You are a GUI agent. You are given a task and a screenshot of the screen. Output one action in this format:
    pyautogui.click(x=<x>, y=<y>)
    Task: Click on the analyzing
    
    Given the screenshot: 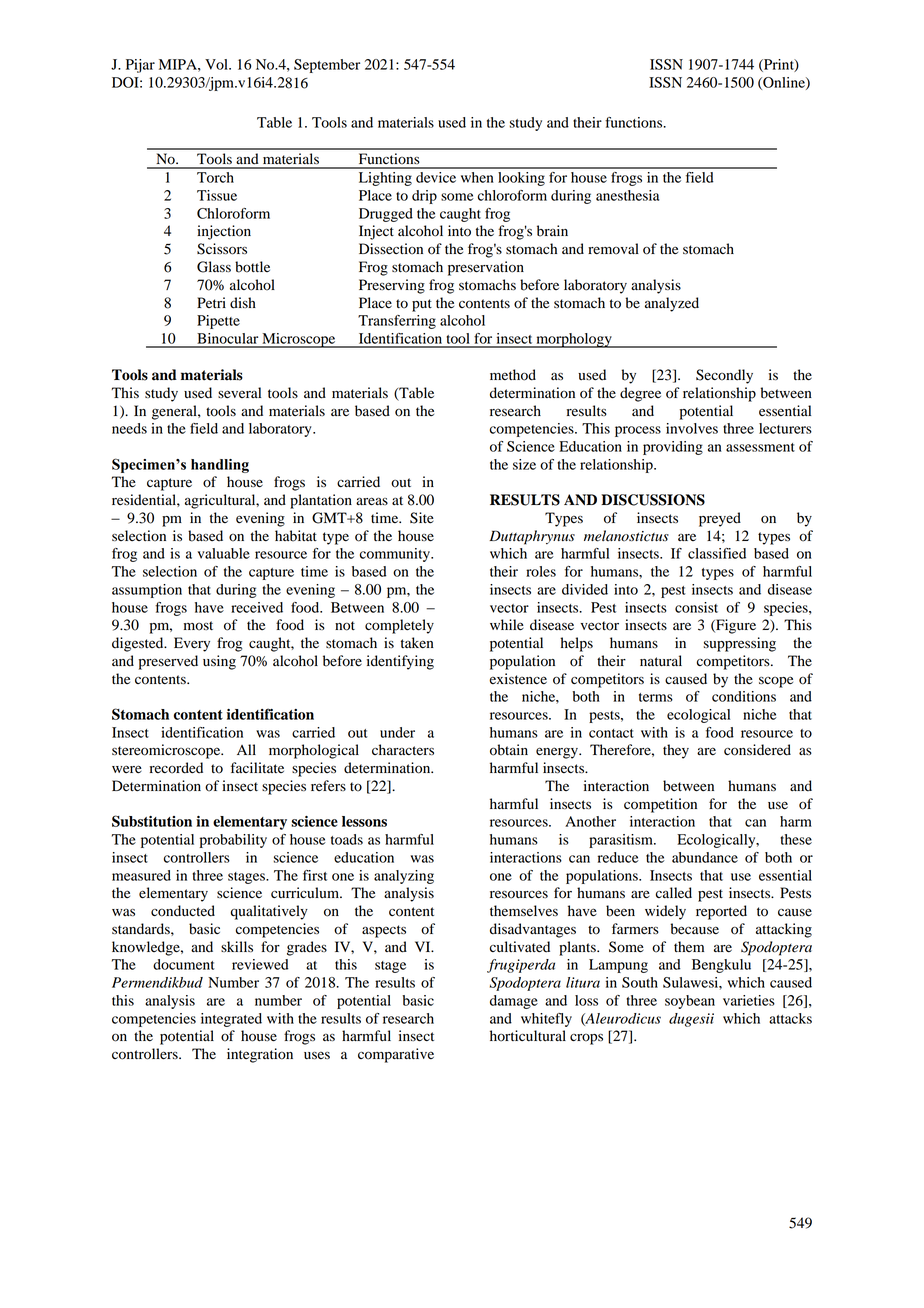 What is the action you would take?
    pyautogui.click(x=404, y=877)
